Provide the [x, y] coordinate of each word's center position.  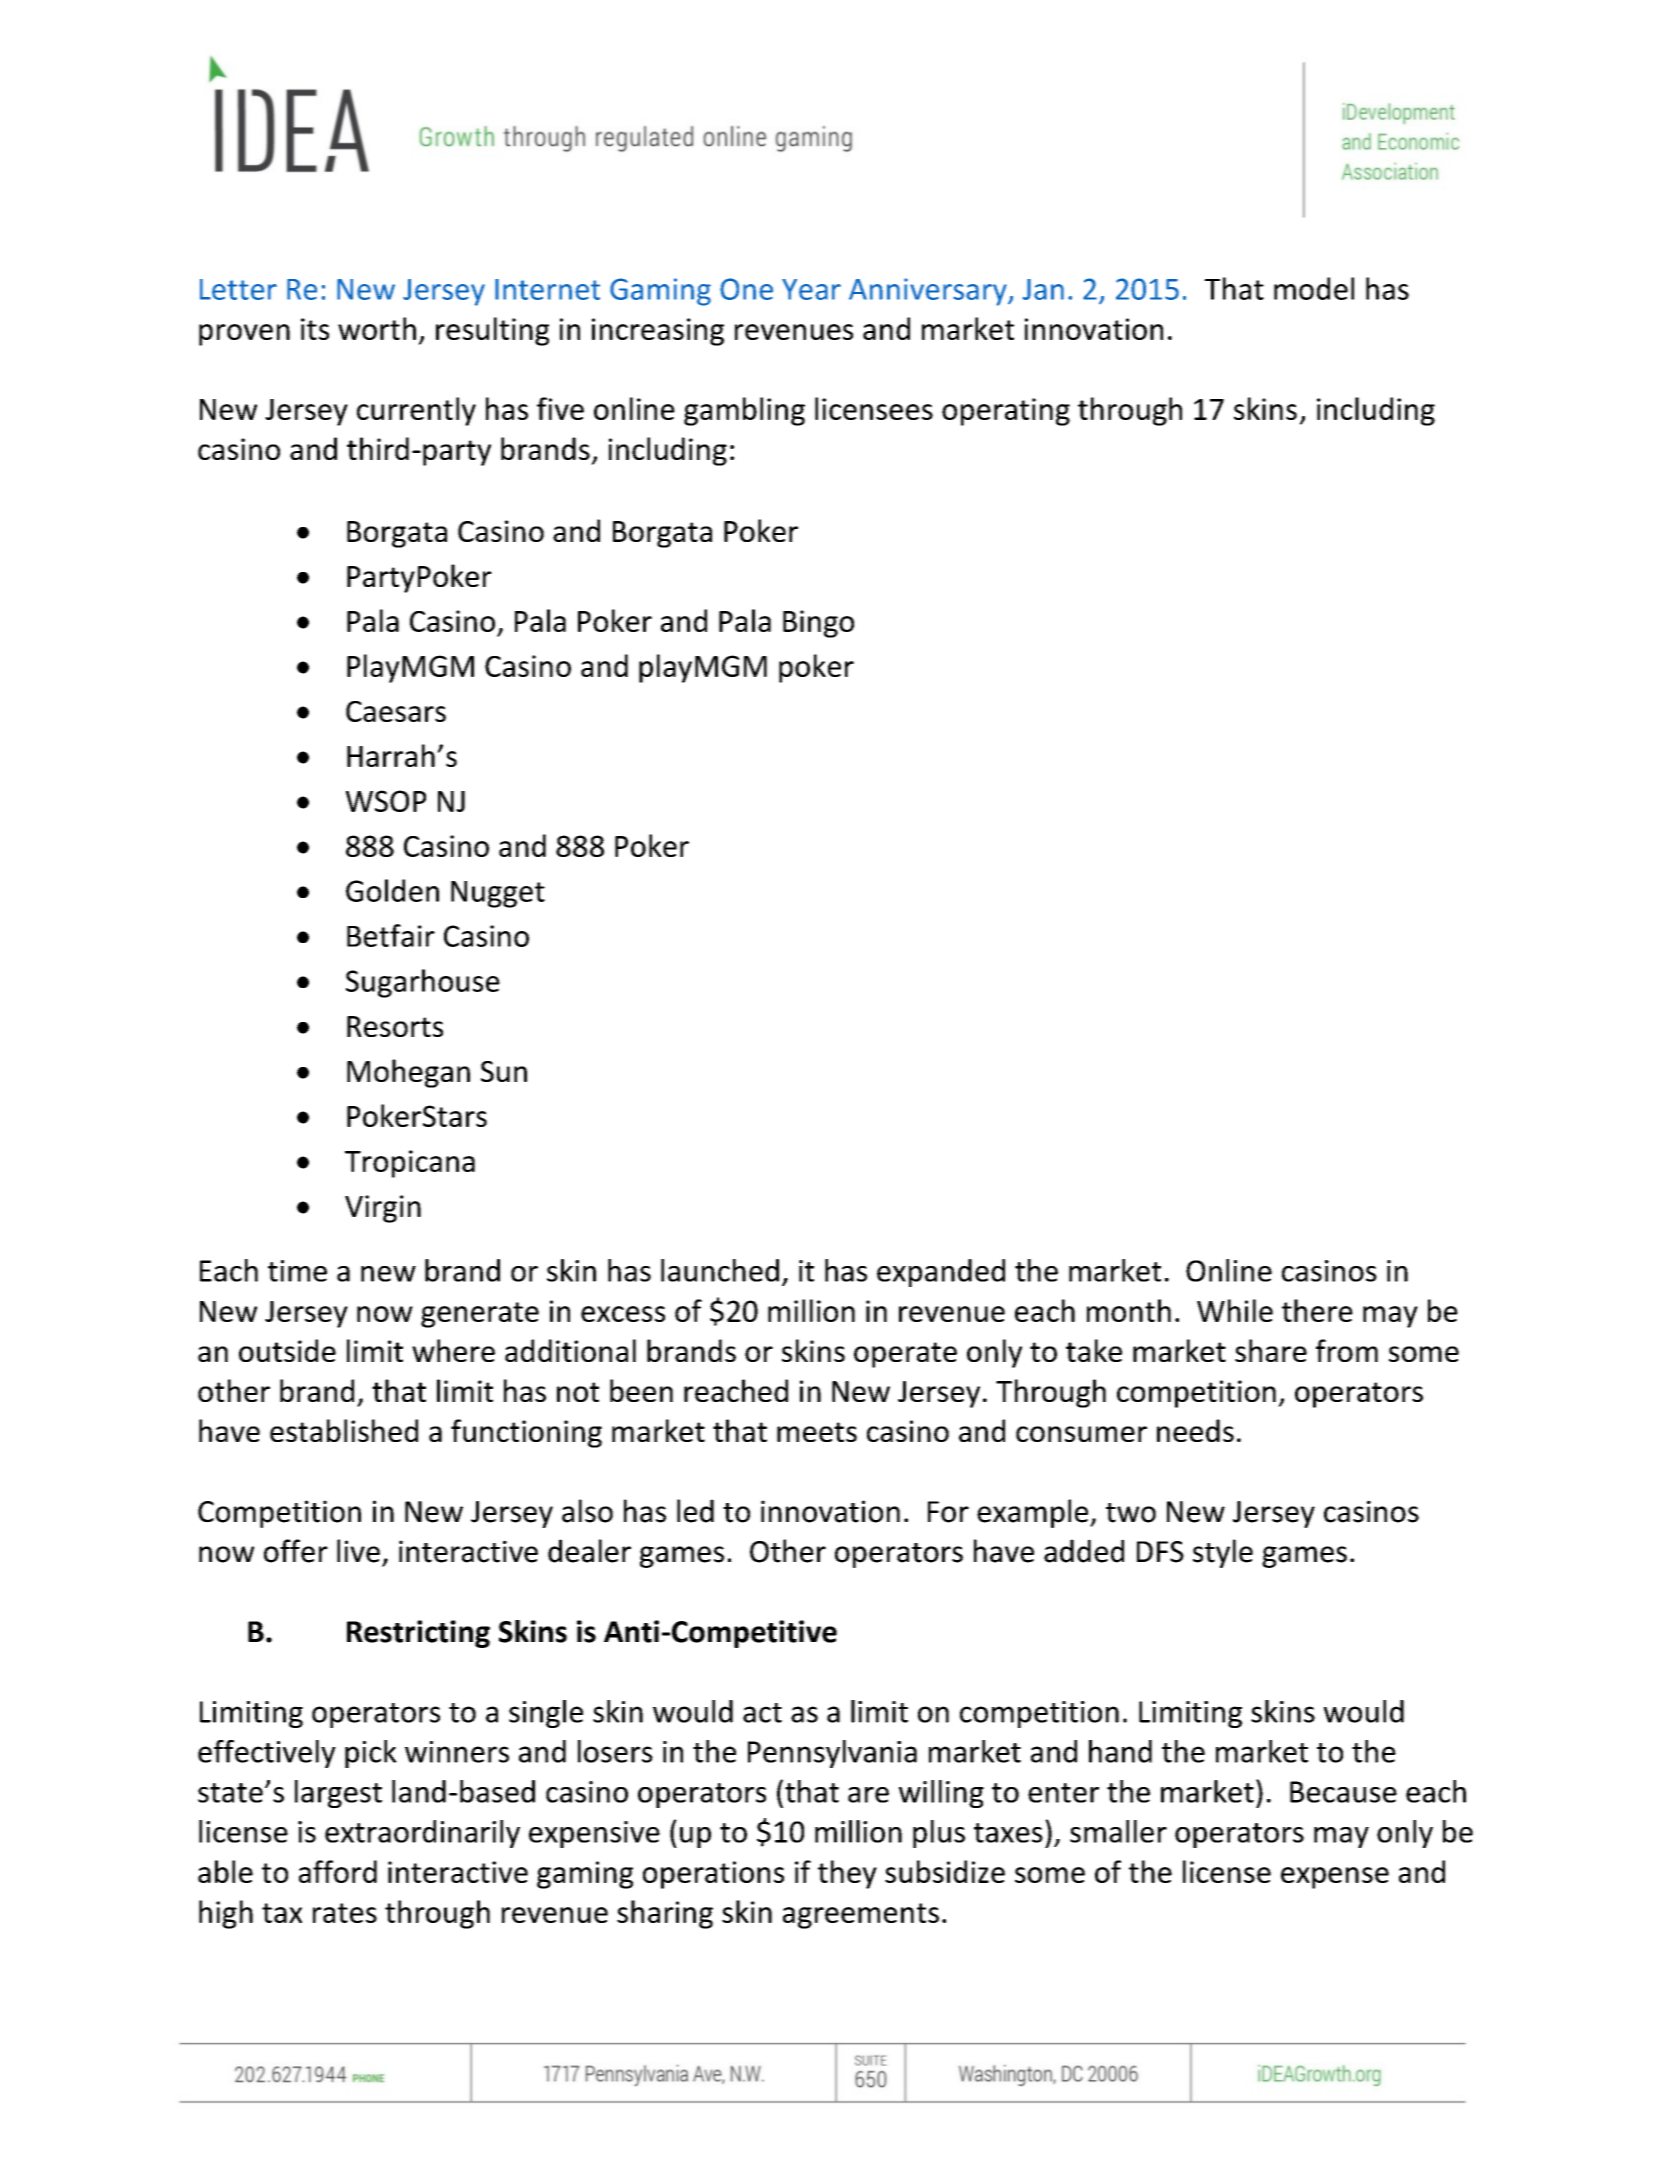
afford [338, 1871]
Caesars [396, 711]
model [1314, 288]
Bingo [818, 624]
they [847, 1874]
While [1235, 1310]
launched [720, 1270]
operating [1006, 412]
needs [1195, 1430]
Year [811, 289]
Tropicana [410, 1164]
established [344, 1430]
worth [377, 328]
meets [817, 1432]
